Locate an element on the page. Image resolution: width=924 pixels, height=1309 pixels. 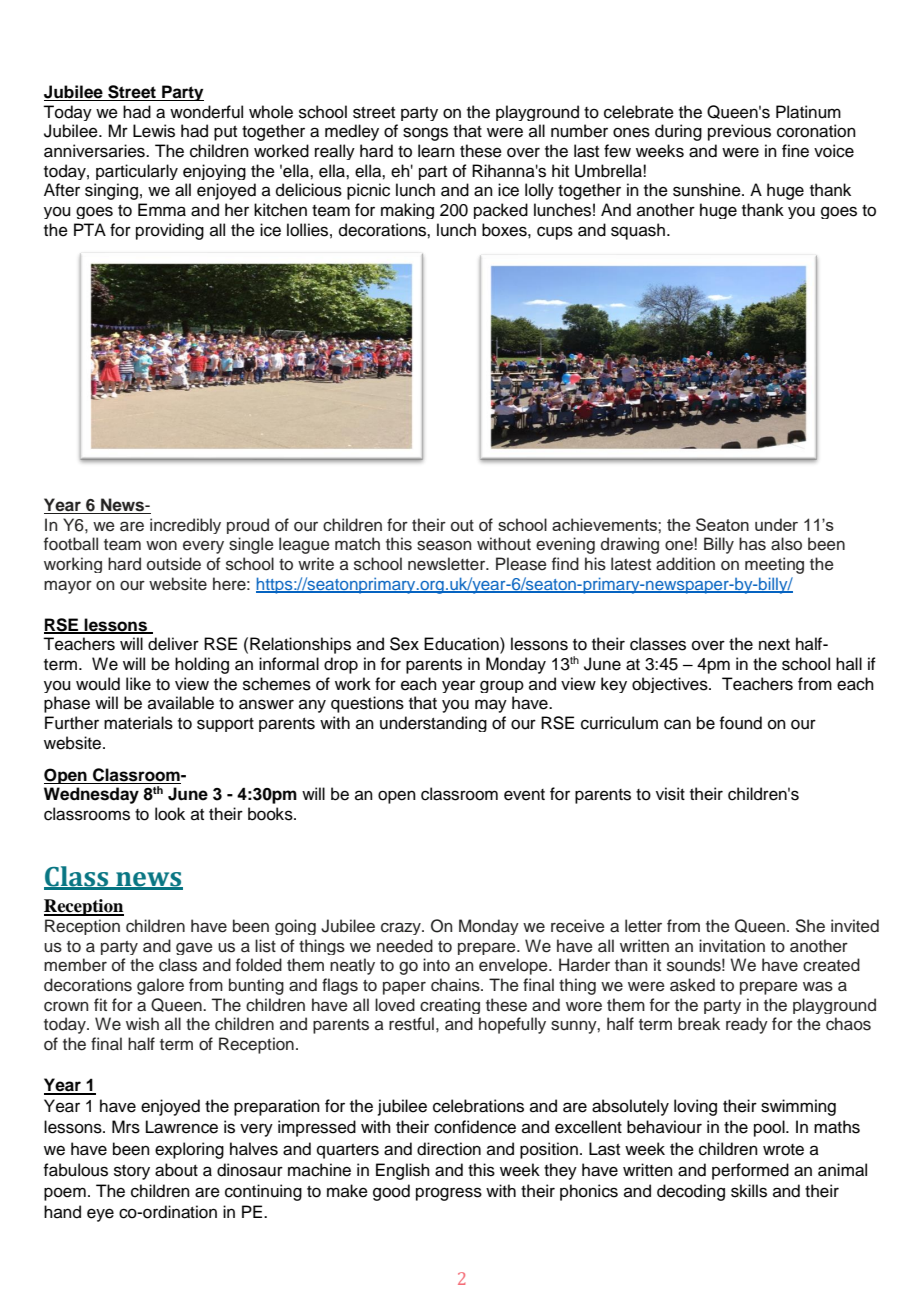
incredibly is located at coordinates (185, 526).
